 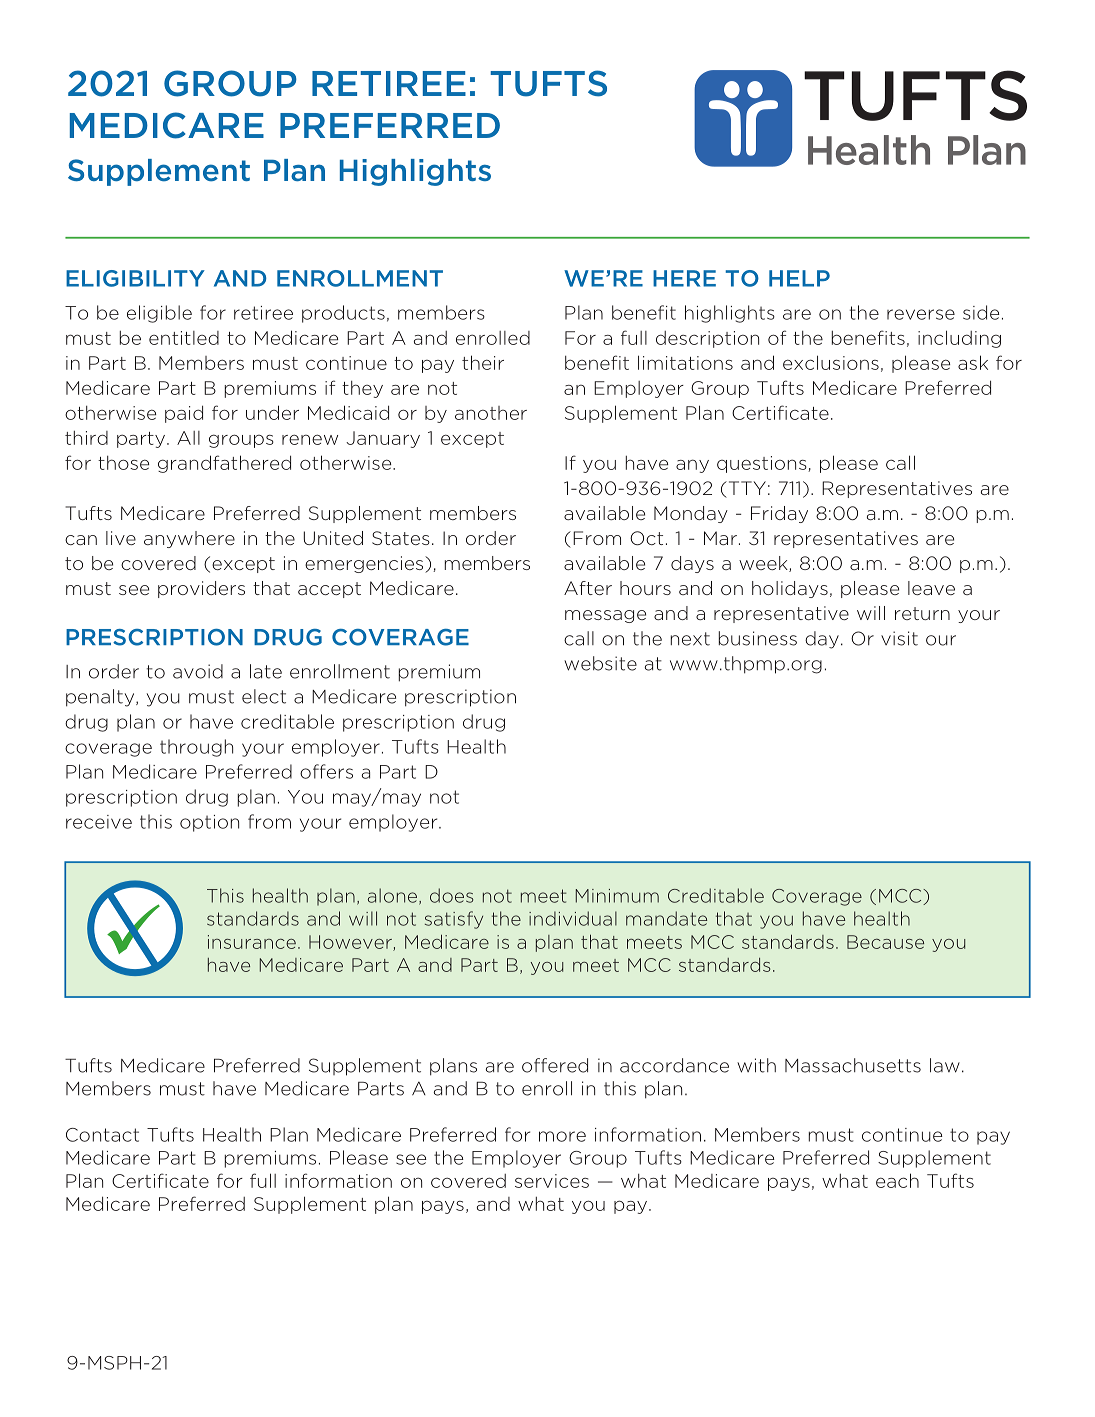 I want to click on their, so click(x=483, y=362).
